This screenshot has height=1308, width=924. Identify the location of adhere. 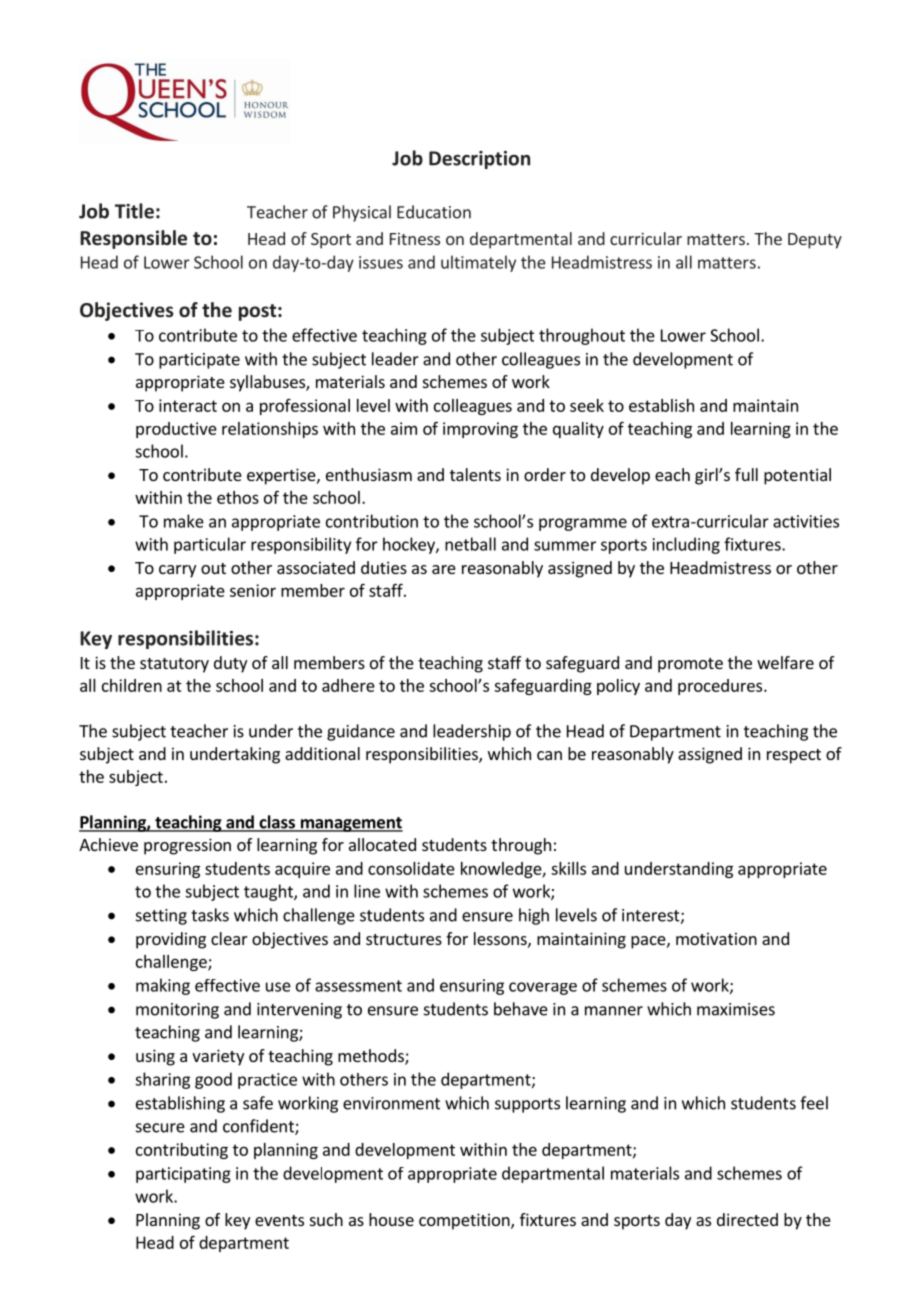
(348, 685).
